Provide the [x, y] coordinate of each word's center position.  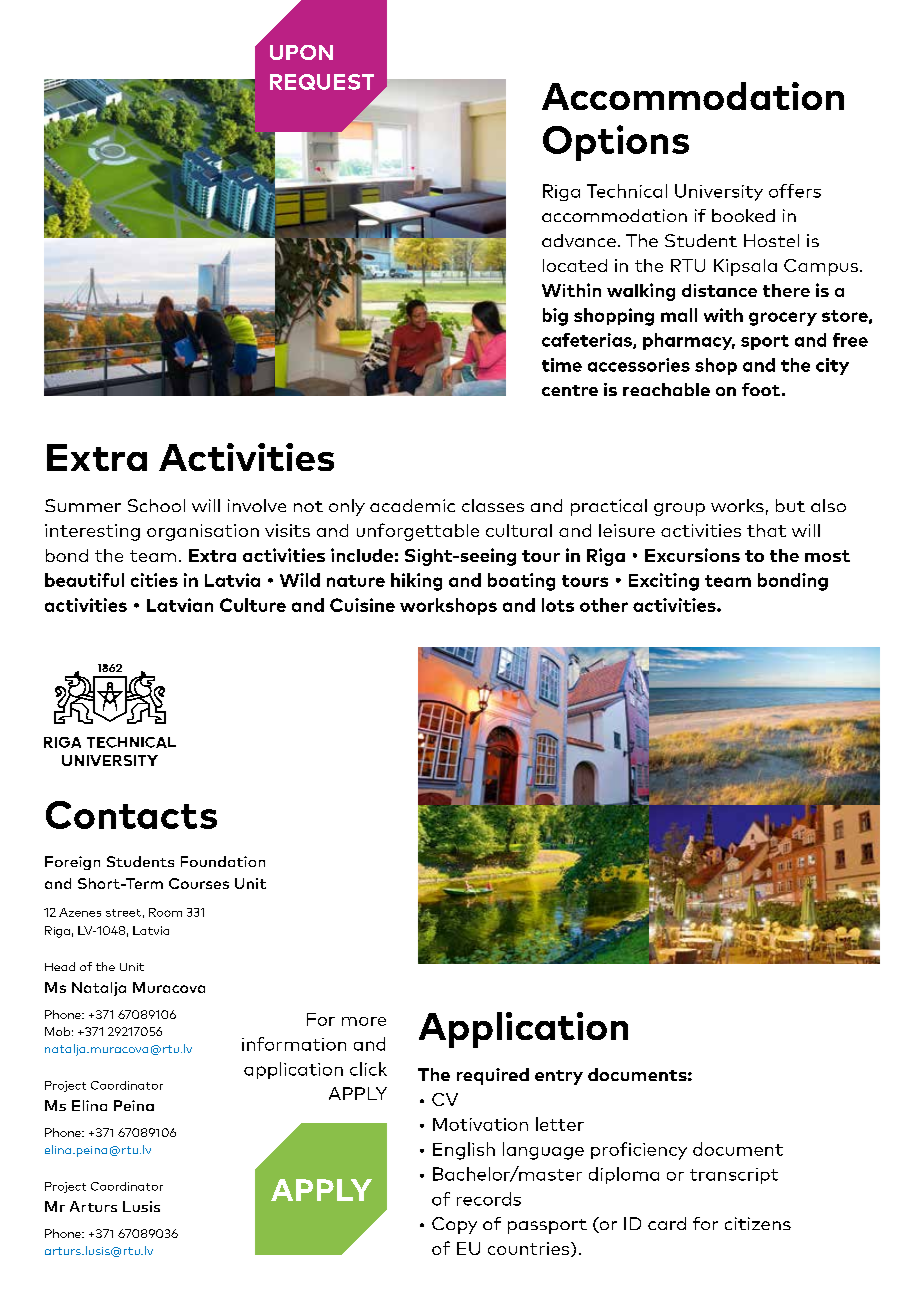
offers [795, 191]
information [294, 1044]
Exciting [664, 582]
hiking [416, 582]
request [322, 82]
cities [154, 580]
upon [301, 52]
